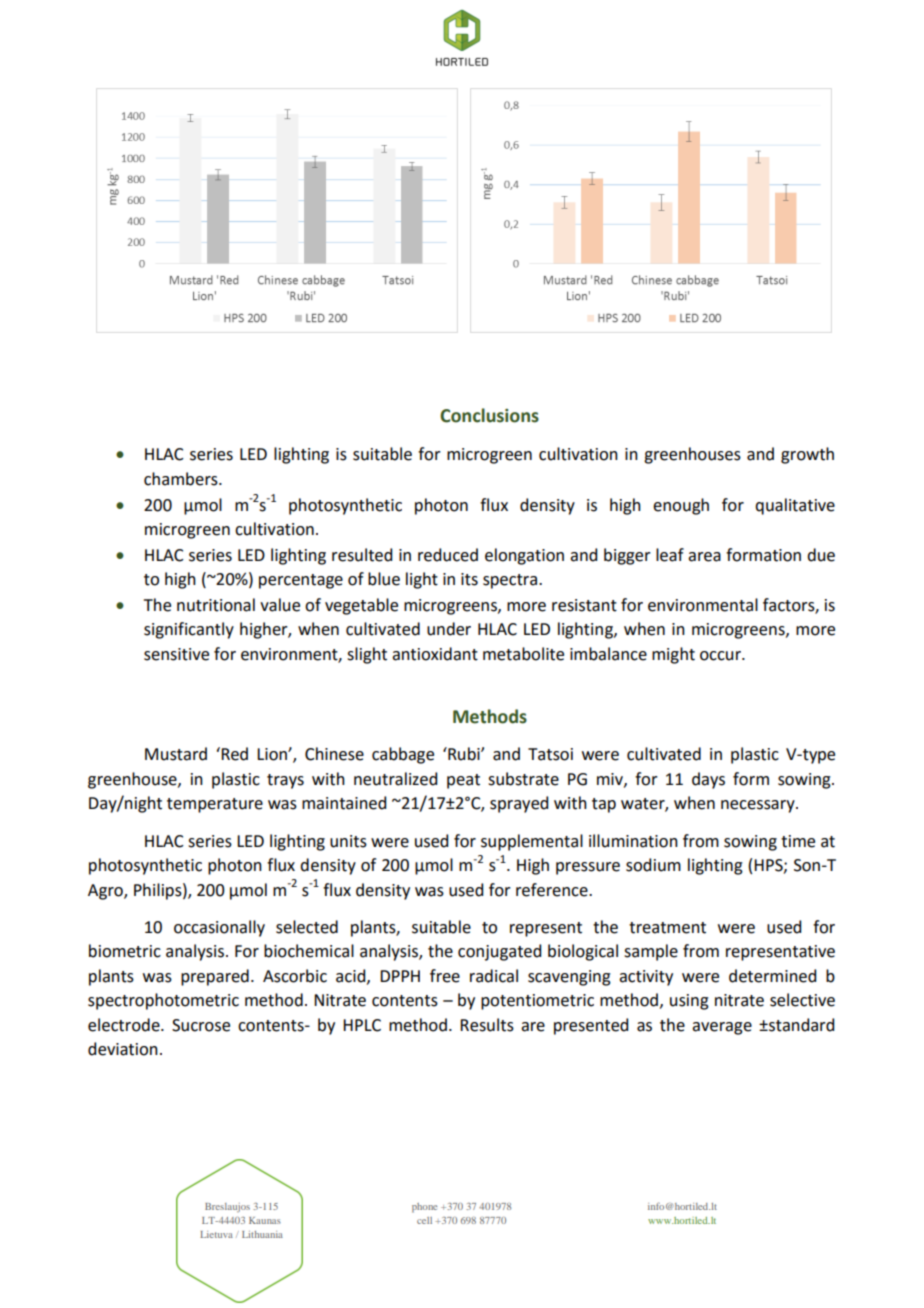  I want to click on chambers, so click(182, 479).
